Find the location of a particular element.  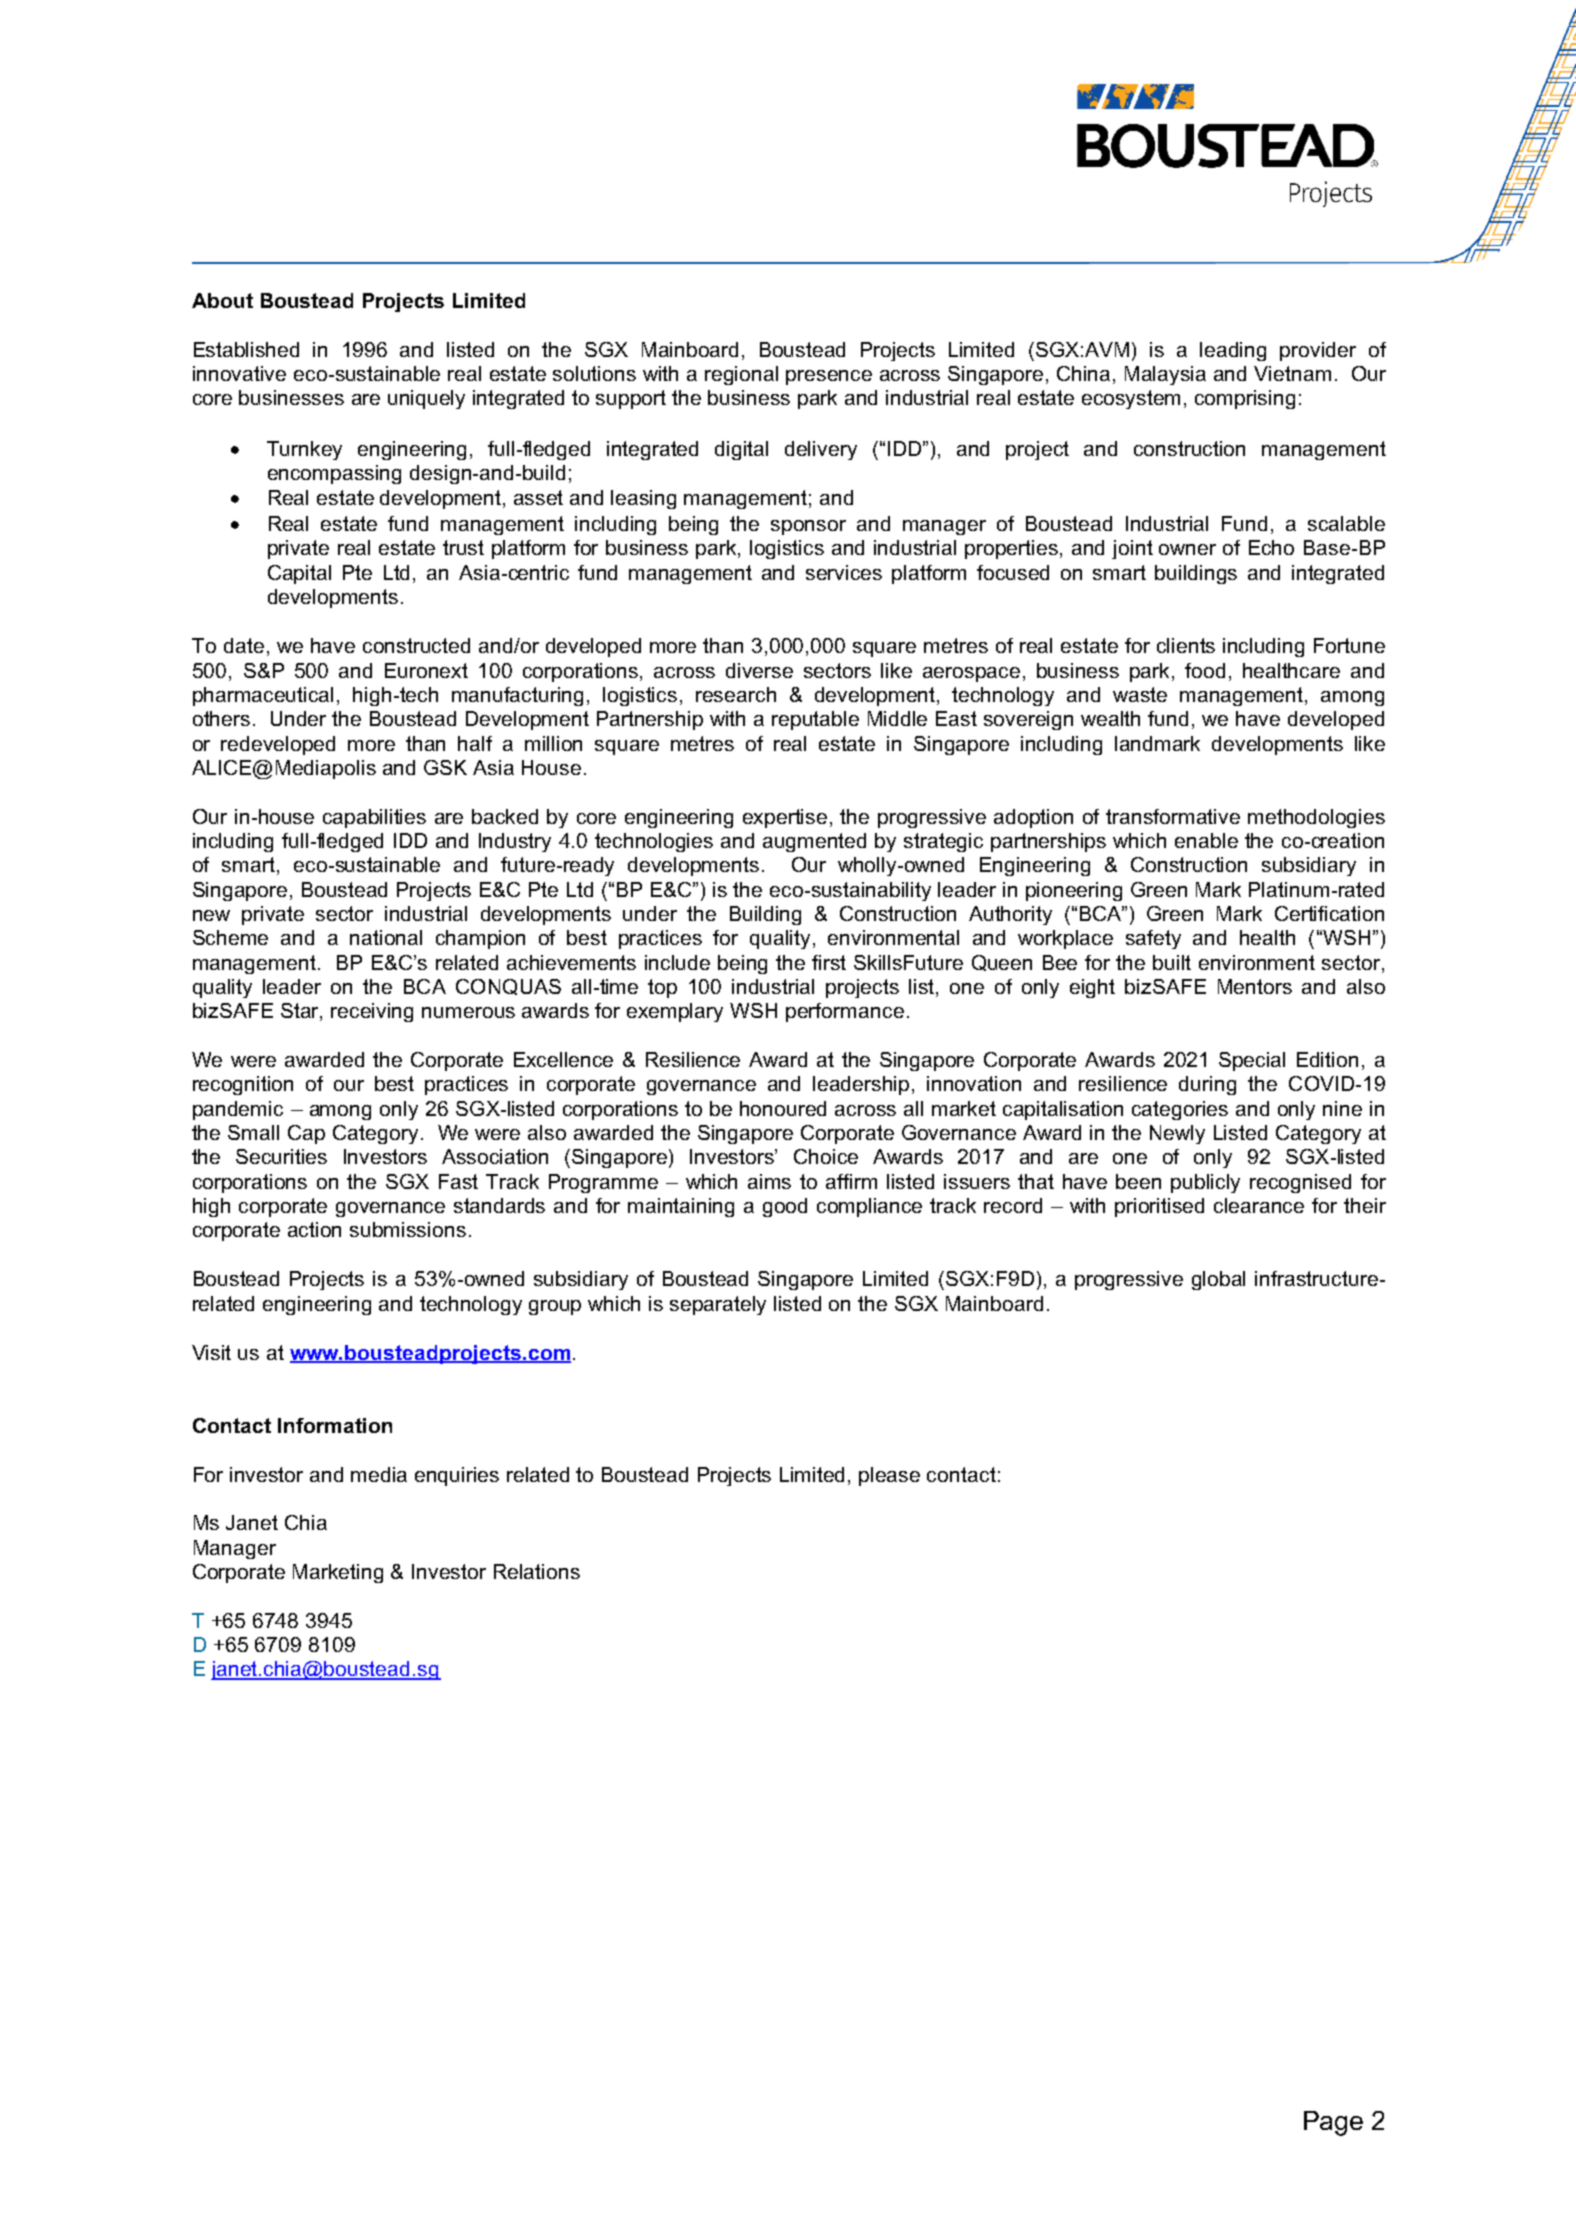

action is located at coordinates (314, 1229).
